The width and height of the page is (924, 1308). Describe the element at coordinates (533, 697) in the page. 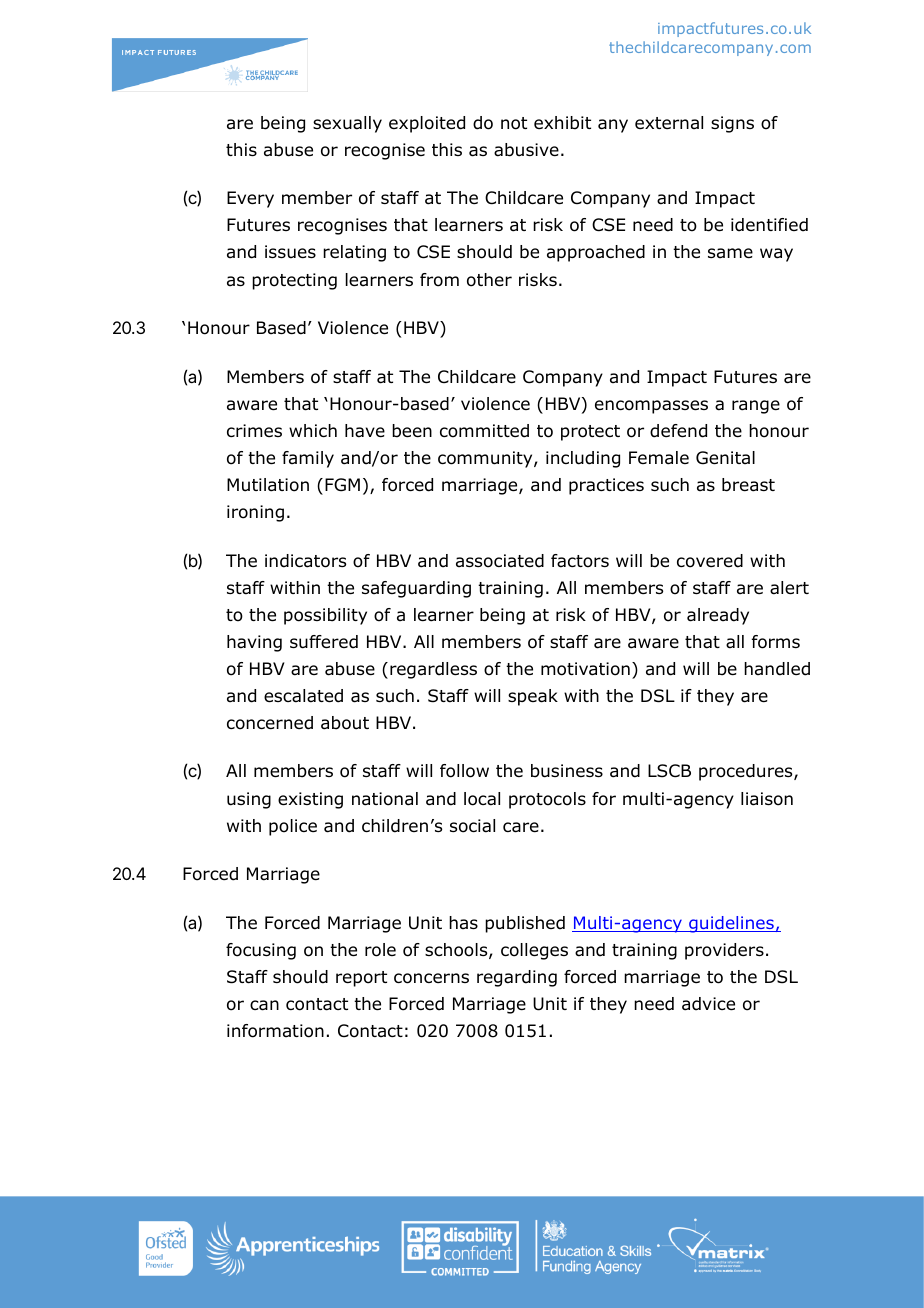

I see `speak` at that location.
